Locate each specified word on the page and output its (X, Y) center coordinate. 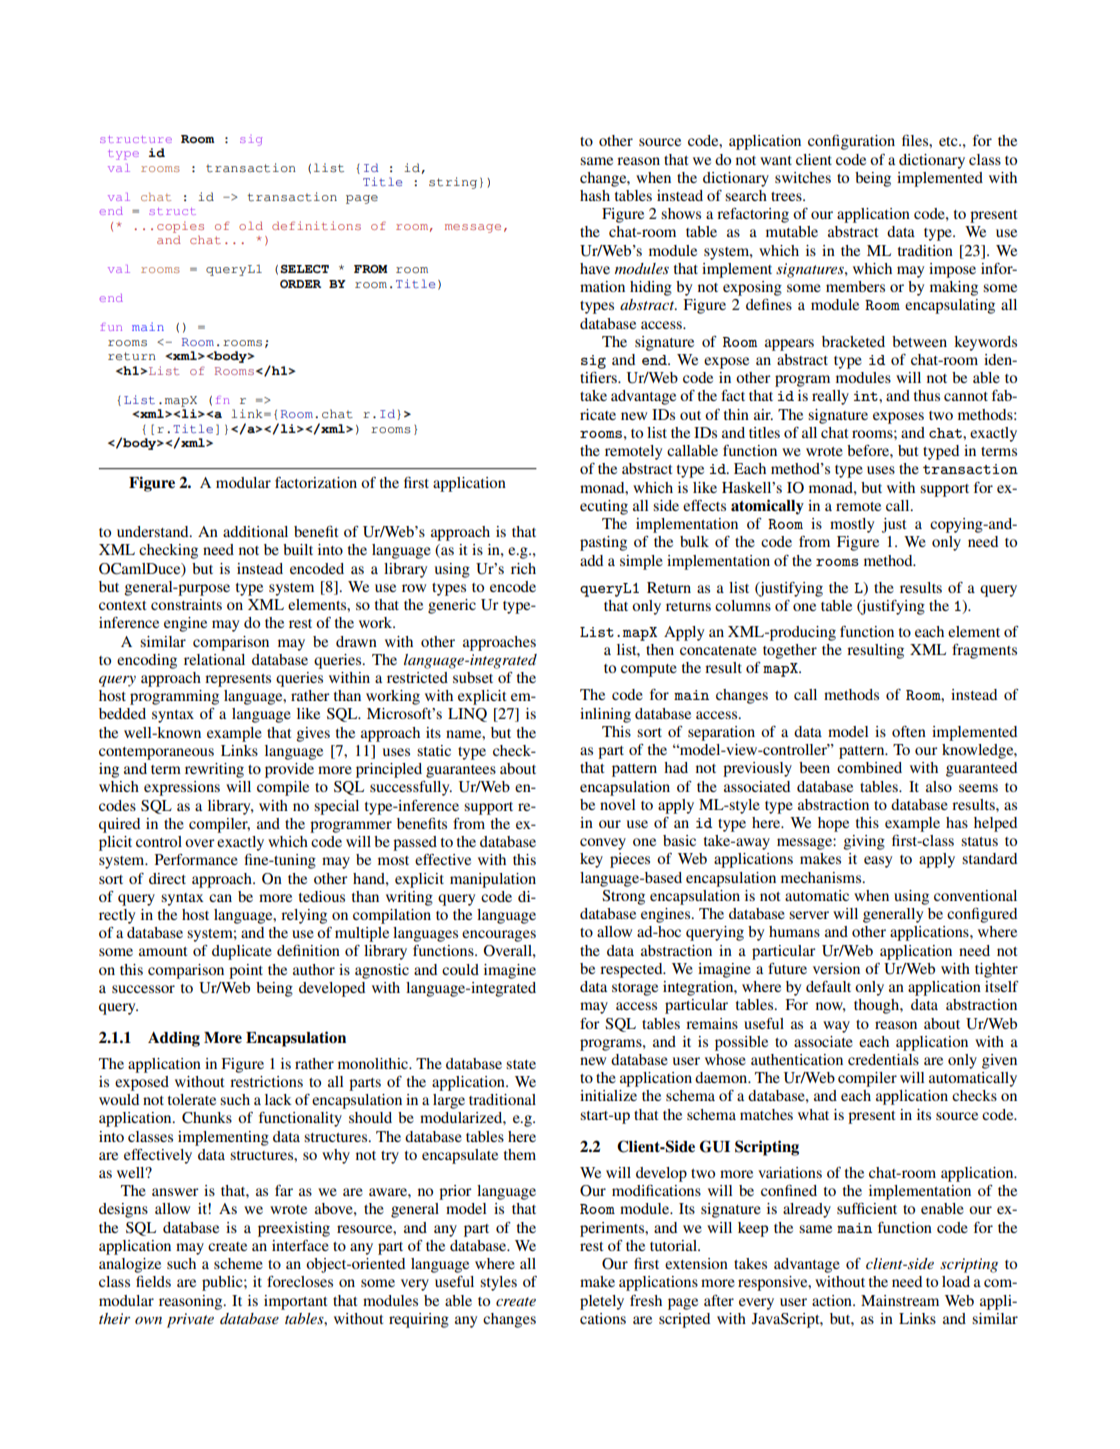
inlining (605, 715)
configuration (851, 142)
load (956, 1281)
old (251, 225)
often (909, 731)
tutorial (674, 1245)
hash (595, 195)
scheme (238, 1263)
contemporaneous (156, 753)
